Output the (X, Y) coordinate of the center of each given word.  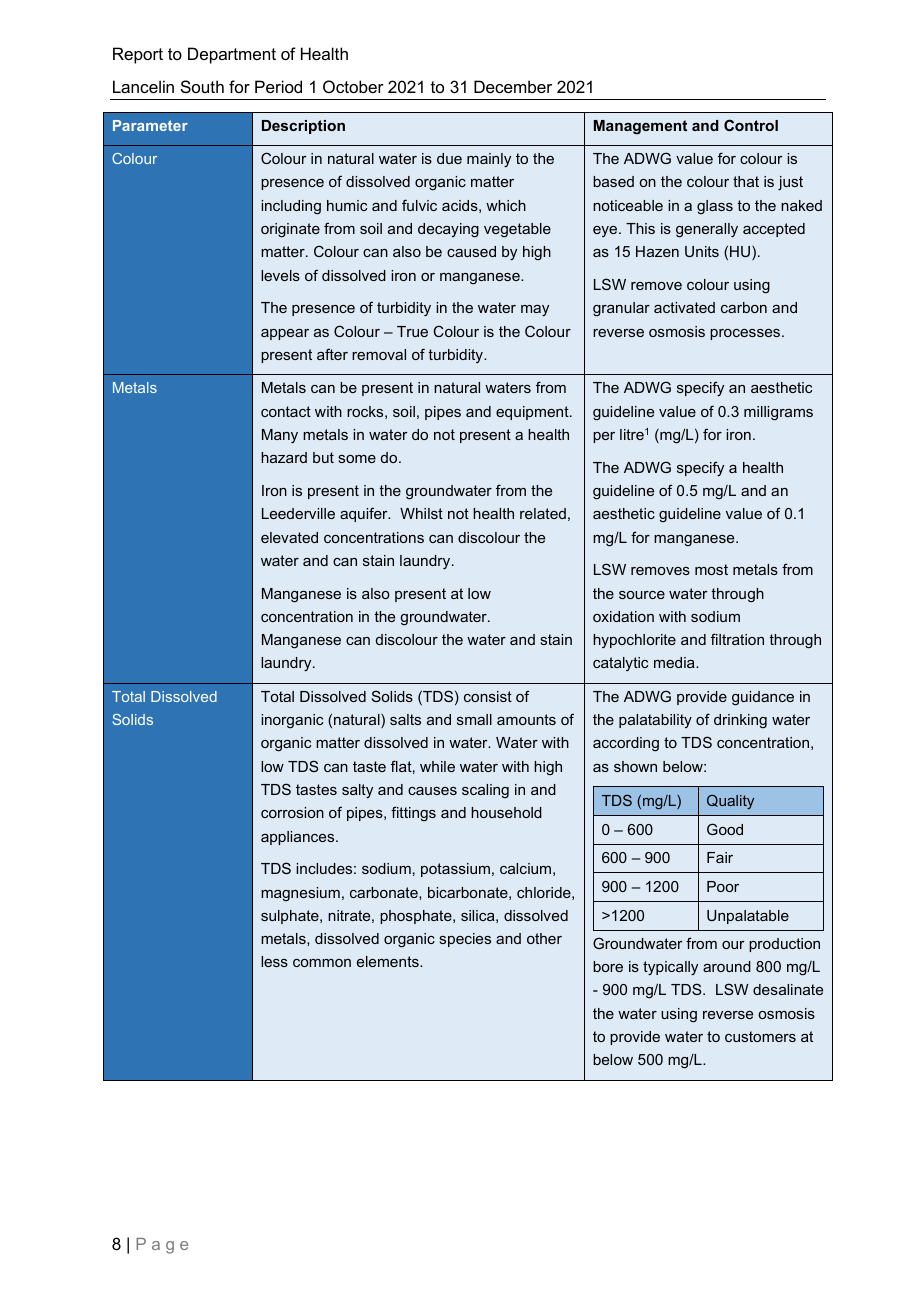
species (465, 940)
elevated (289, 537)
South (202, 86)
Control (751, 125)
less (274, 961)
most (711, 569)
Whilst (421, 513)
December (513, 86)
